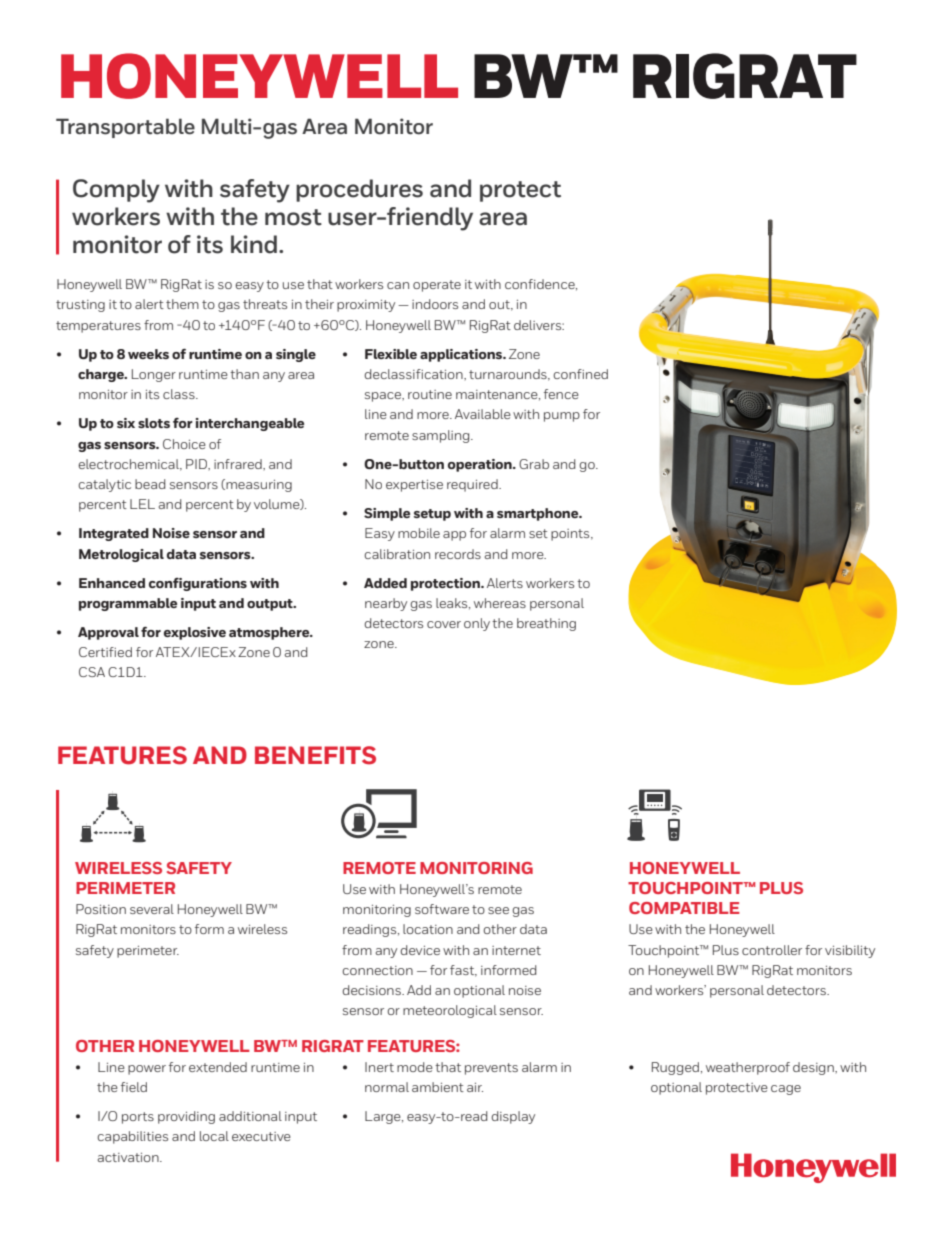  Describe the element at coordinates (546, 624) in the image. I see `breathing` at that location.
